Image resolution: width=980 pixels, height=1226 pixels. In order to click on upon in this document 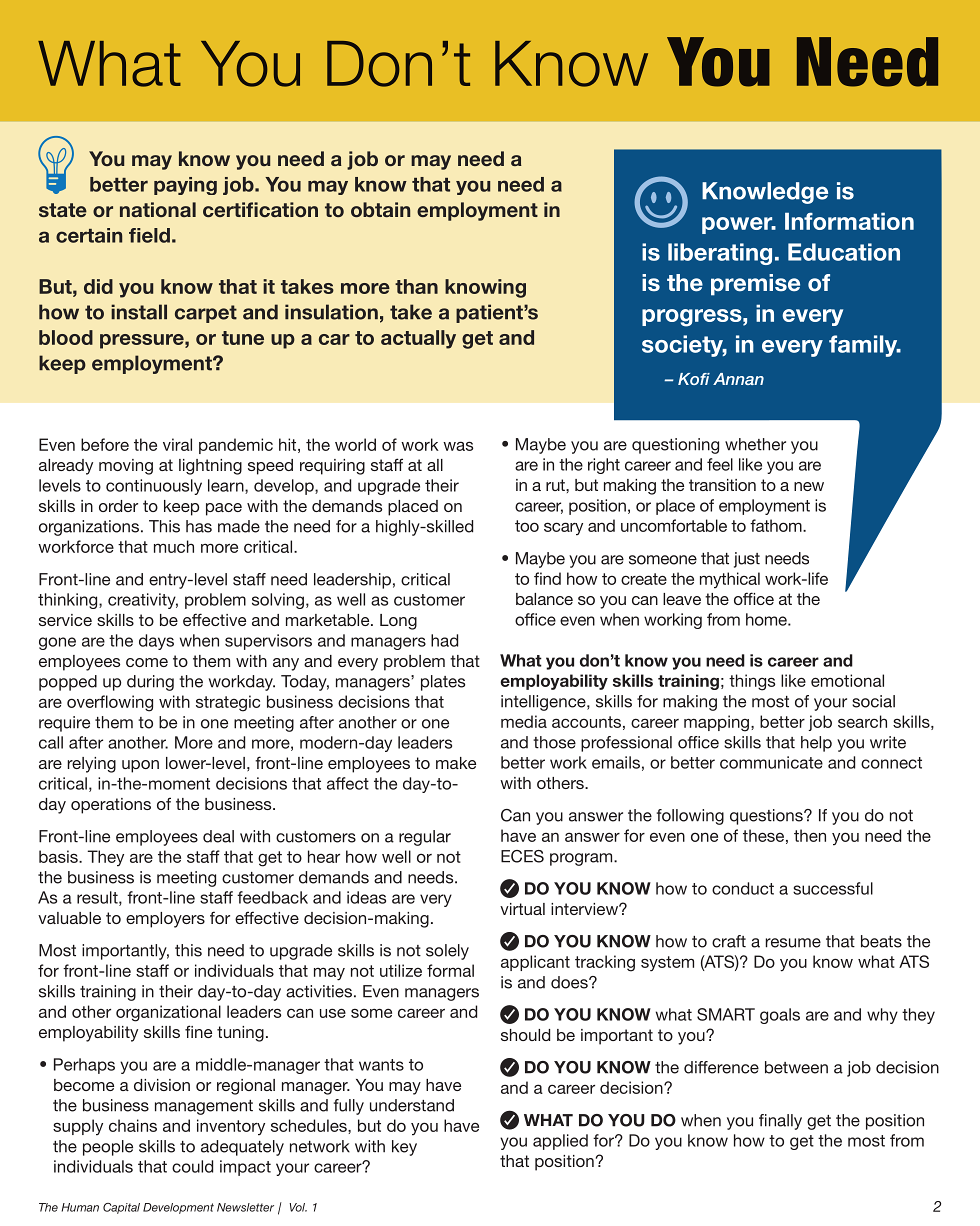, I will do `click(140, 766)`.
